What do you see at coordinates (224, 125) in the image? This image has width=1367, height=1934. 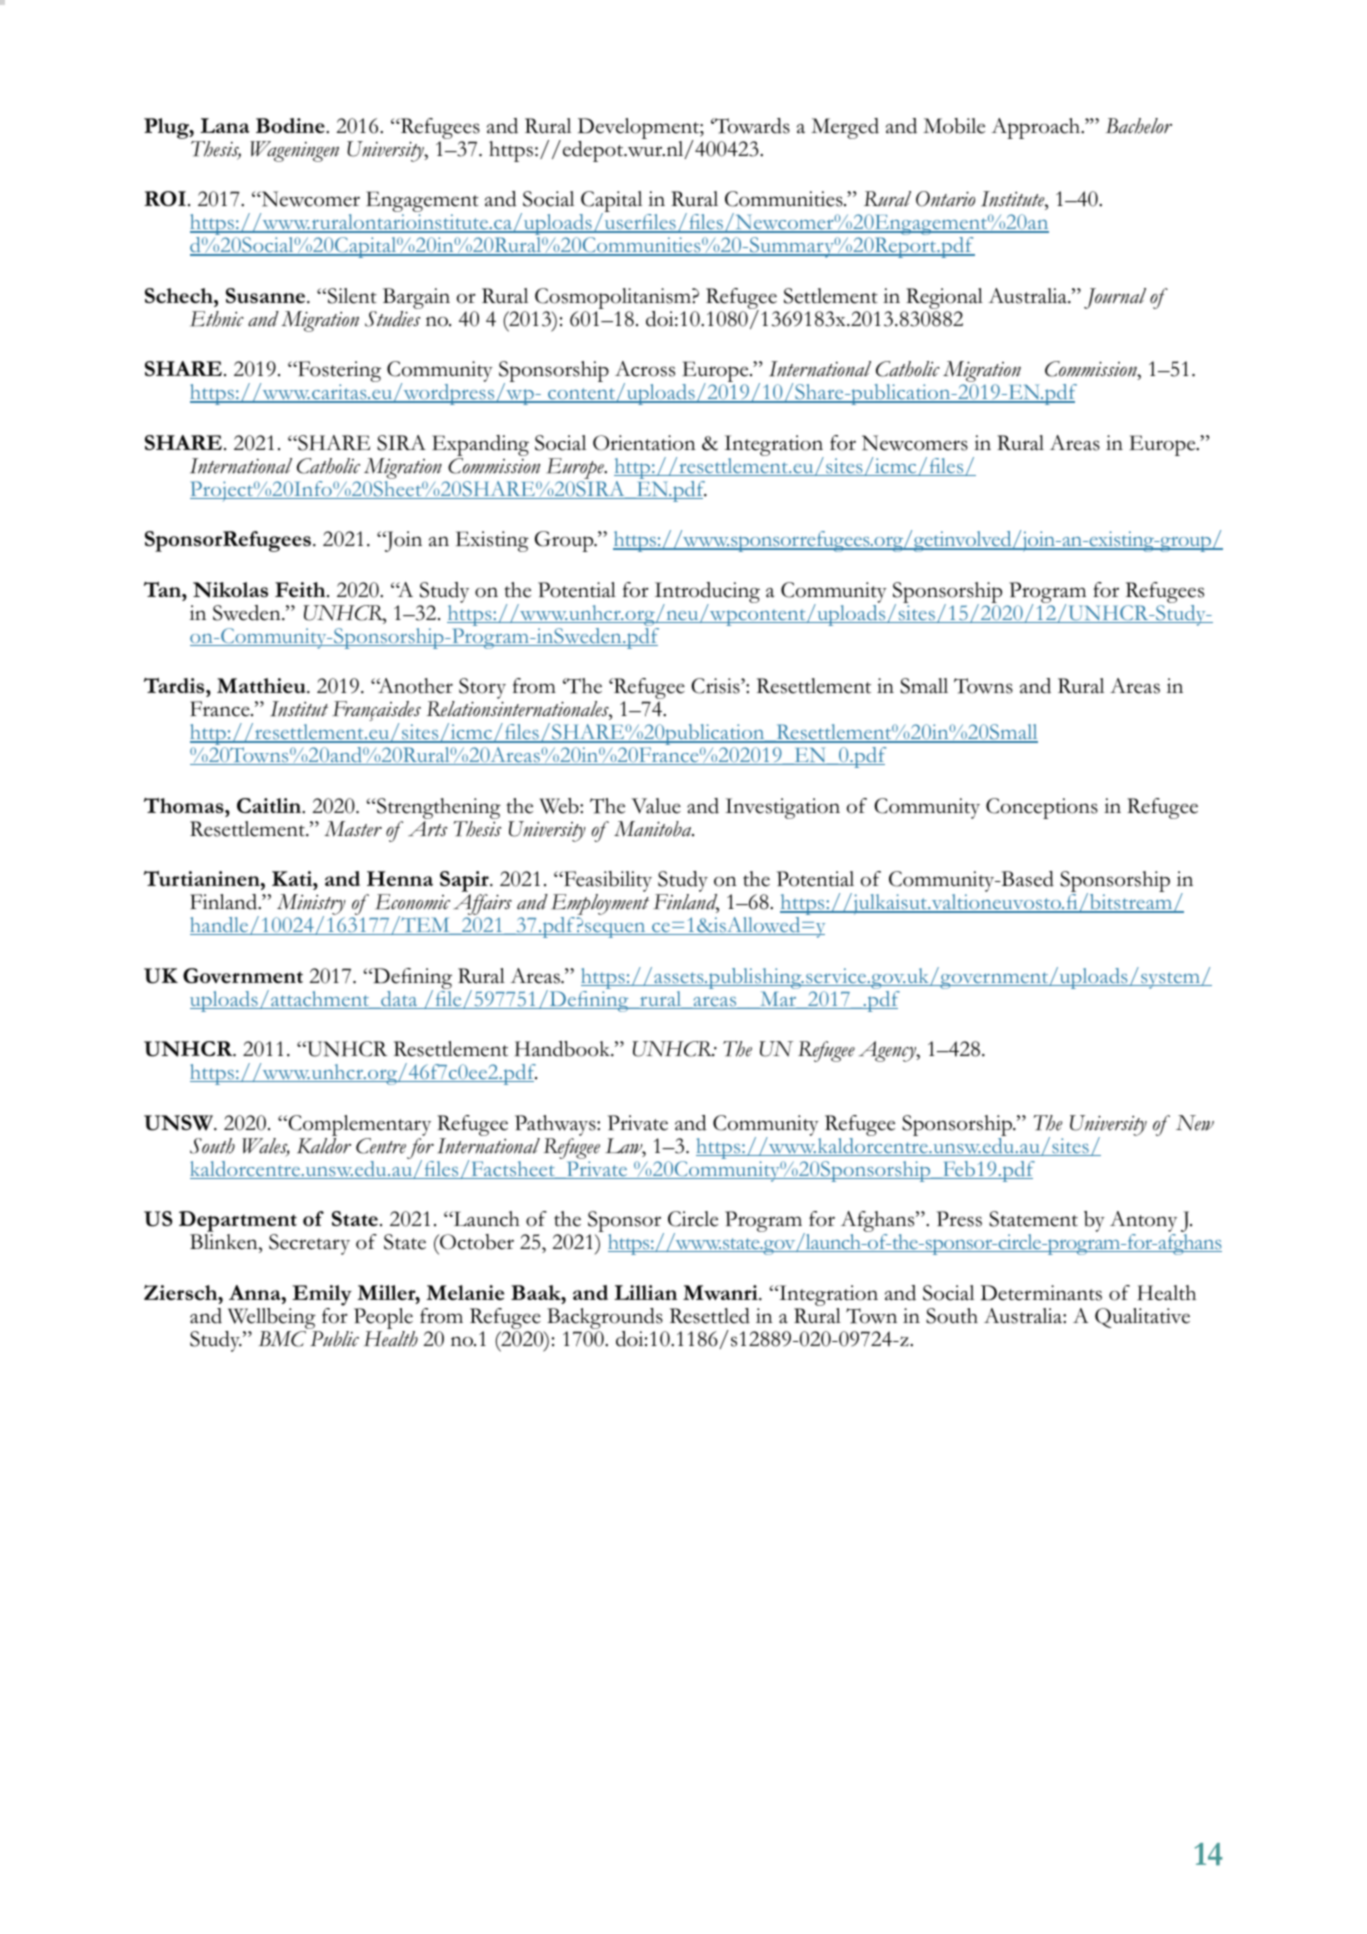 I see `Lana` at bounding box center [224, 125].
